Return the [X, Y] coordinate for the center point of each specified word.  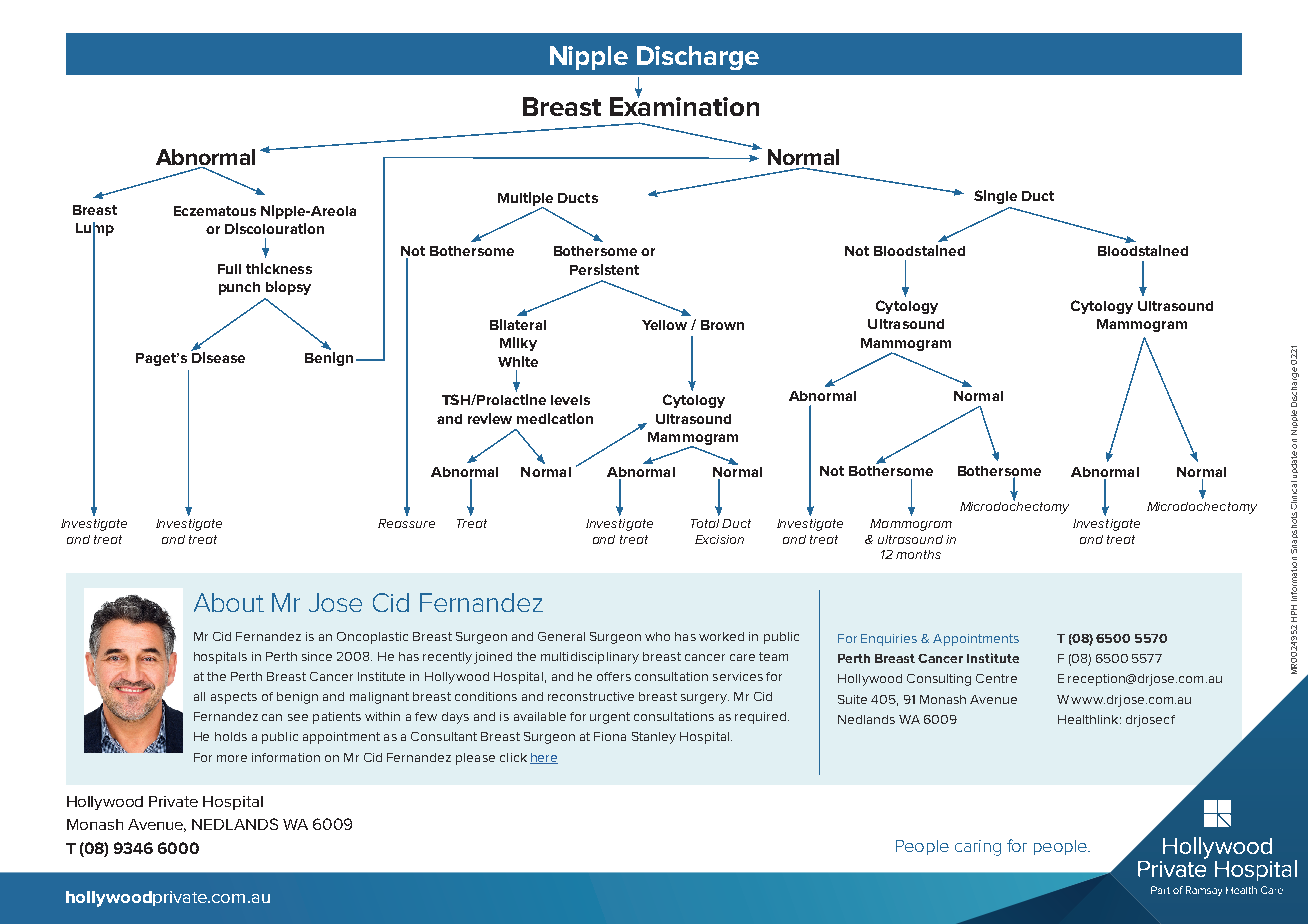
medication [555, 418]
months [918, 554]
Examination [684, 105]
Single [995, 197]
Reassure [406, 523]
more [232, 758]
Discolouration [274, 228]
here [544, 758]
